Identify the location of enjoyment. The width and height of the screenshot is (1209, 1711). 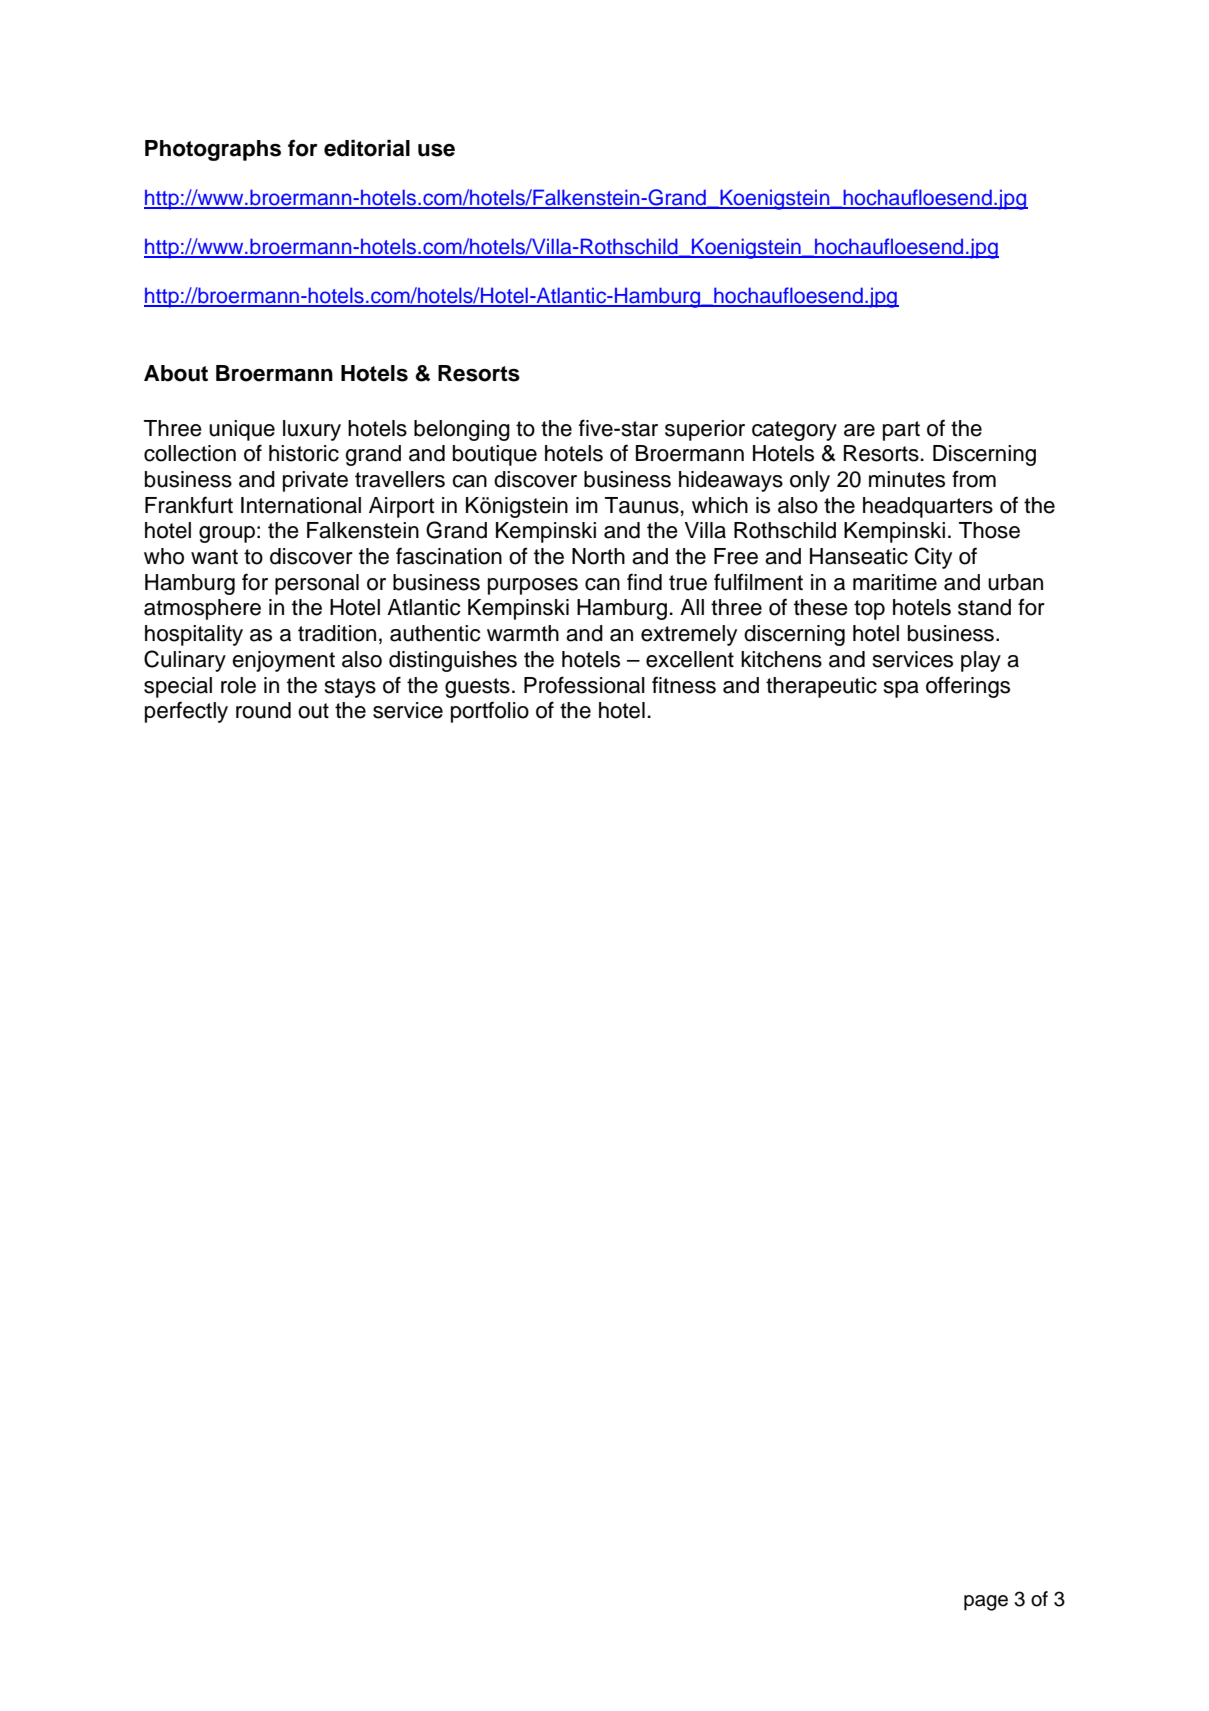
(283, 661).
